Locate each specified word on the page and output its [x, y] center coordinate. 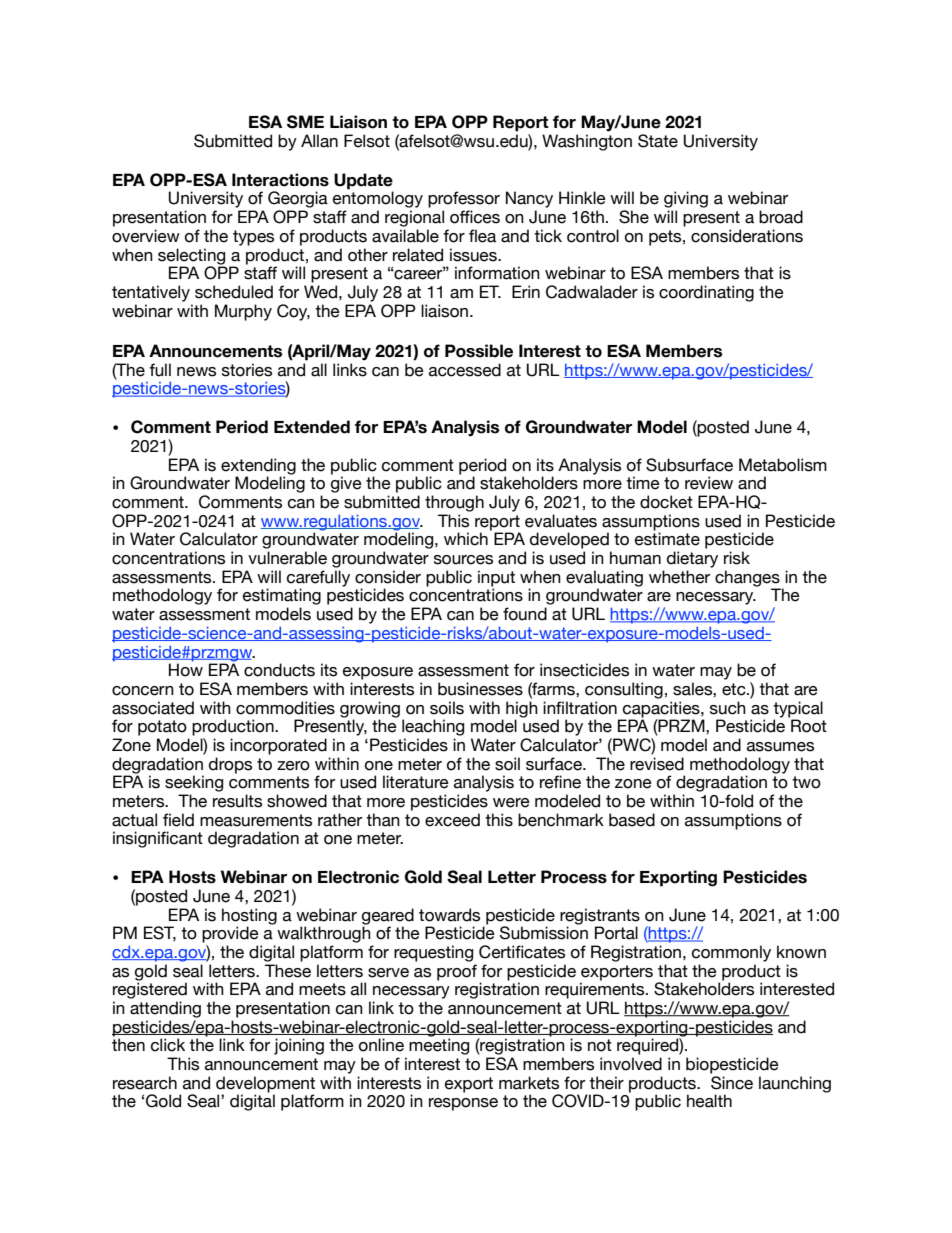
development [265, 1085]
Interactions [280, 180]
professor [464, 199]
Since [732, 1083]
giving [686, 201]
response [463, 1104]
